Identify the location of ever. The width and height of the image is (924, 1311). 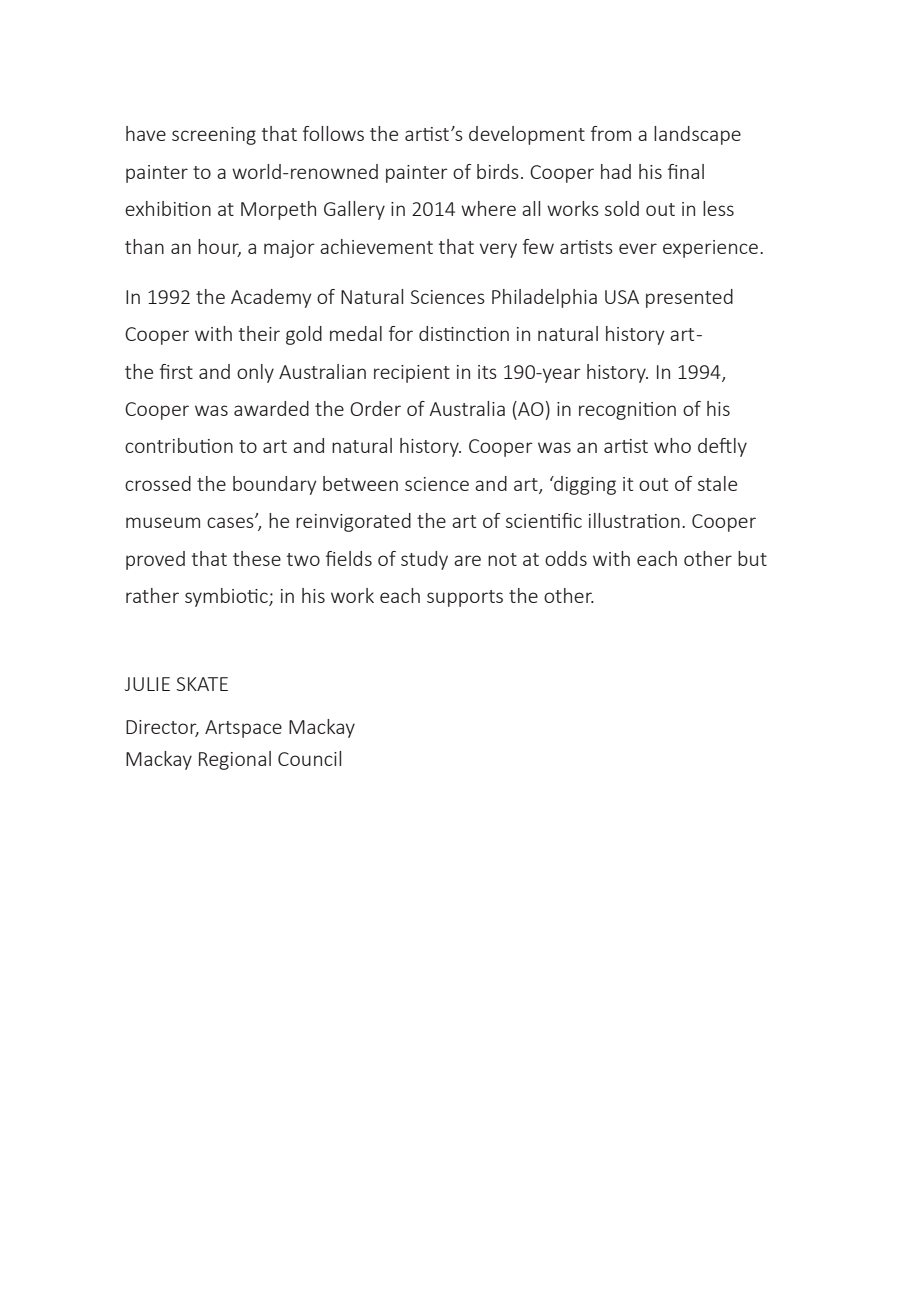
(638, 248).
